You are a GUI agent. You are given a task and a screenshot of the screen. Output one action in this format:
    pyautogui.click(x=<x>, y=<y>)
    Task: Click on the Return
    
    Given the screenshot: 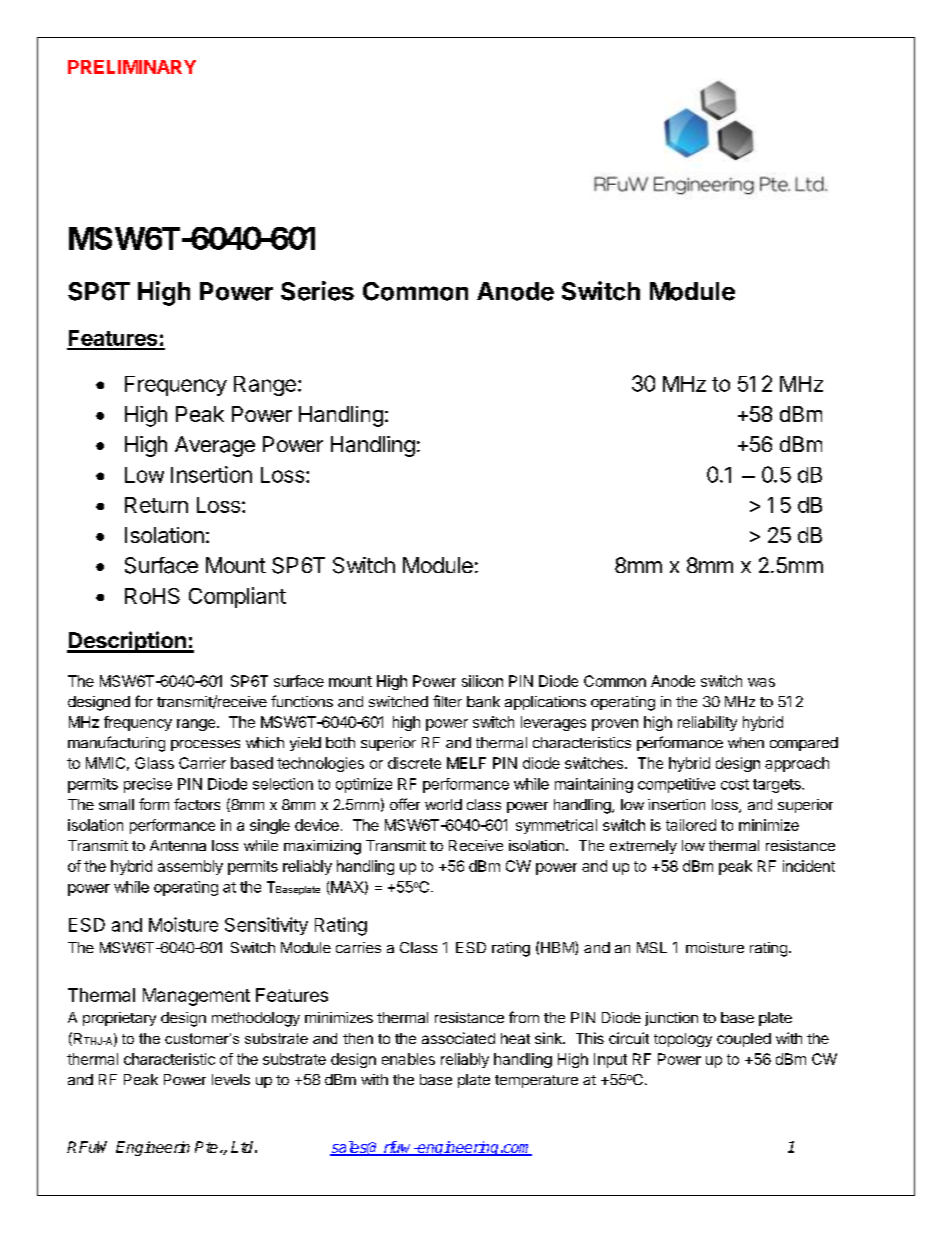 What is the action you would take?
    pyautogui.click(x=156, y=505)
